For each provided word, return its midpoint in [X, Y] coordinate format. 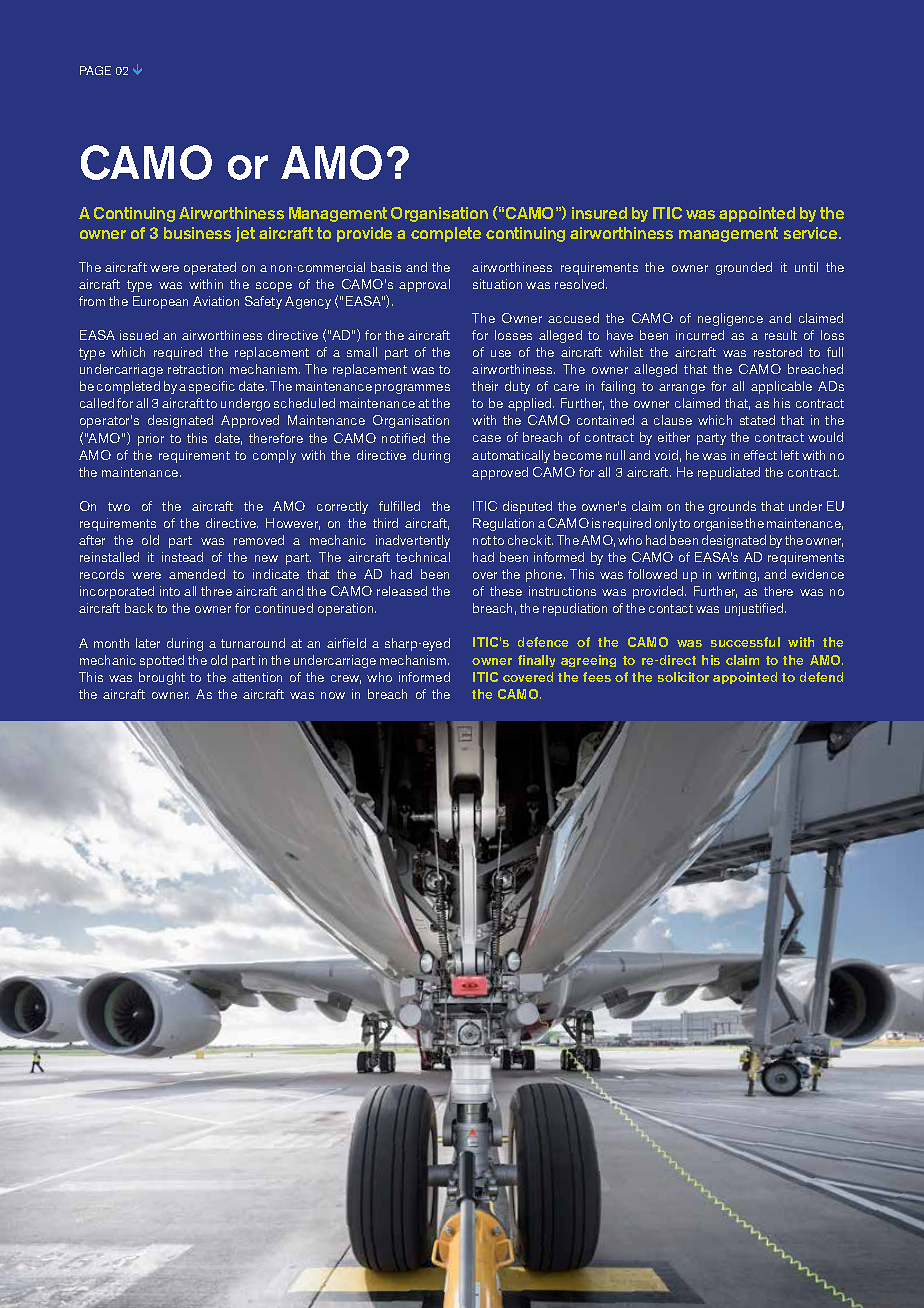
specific [212, 387]
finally [536, 661]
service [812, 233]
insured [599, 213]
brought [162, 678]
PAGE [95, 70]
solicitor [683, 677]
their [485, 386]
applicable [781, 387]
